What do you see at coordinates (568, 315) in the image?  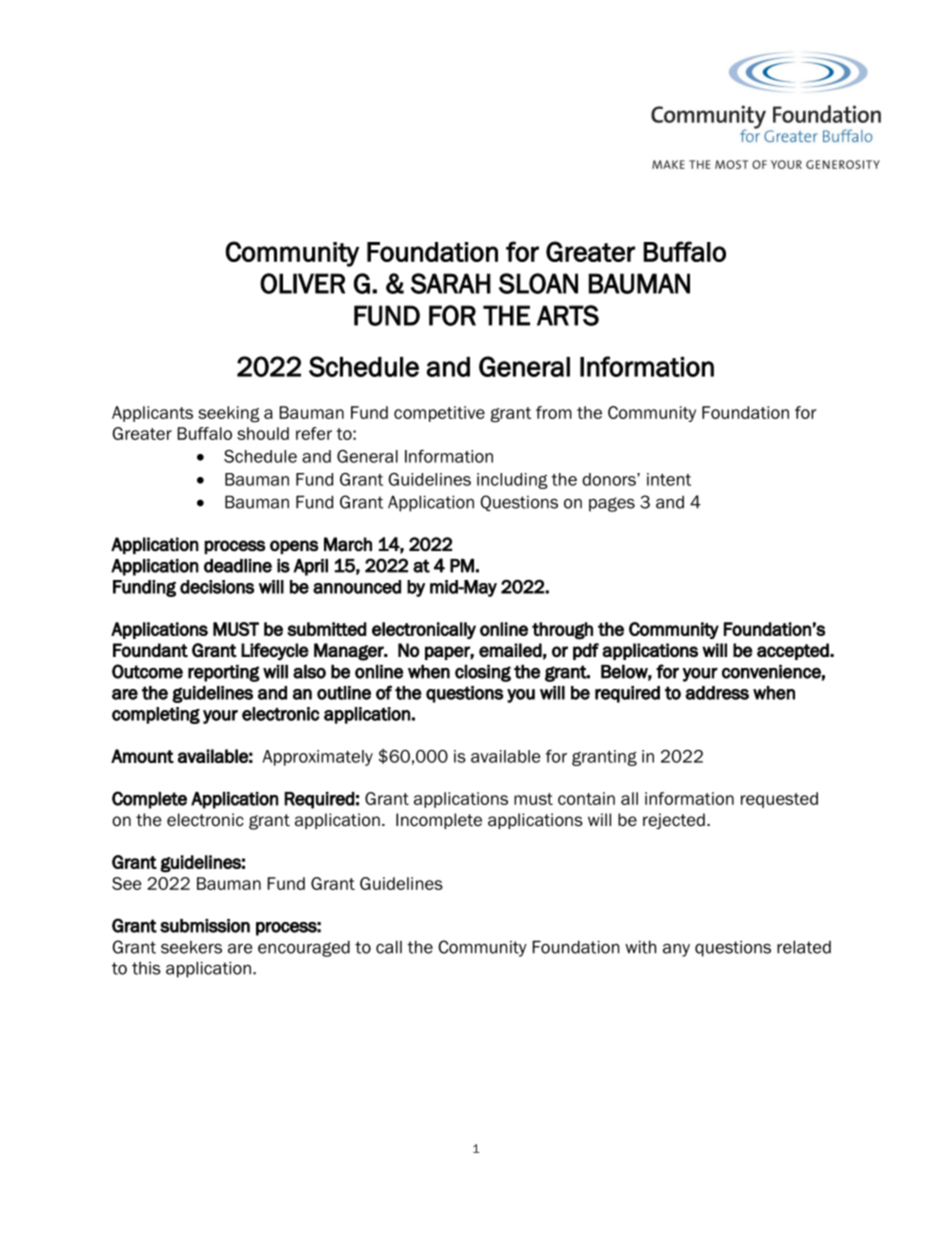 I see `ARTS` at bounding box center [568, 315].
